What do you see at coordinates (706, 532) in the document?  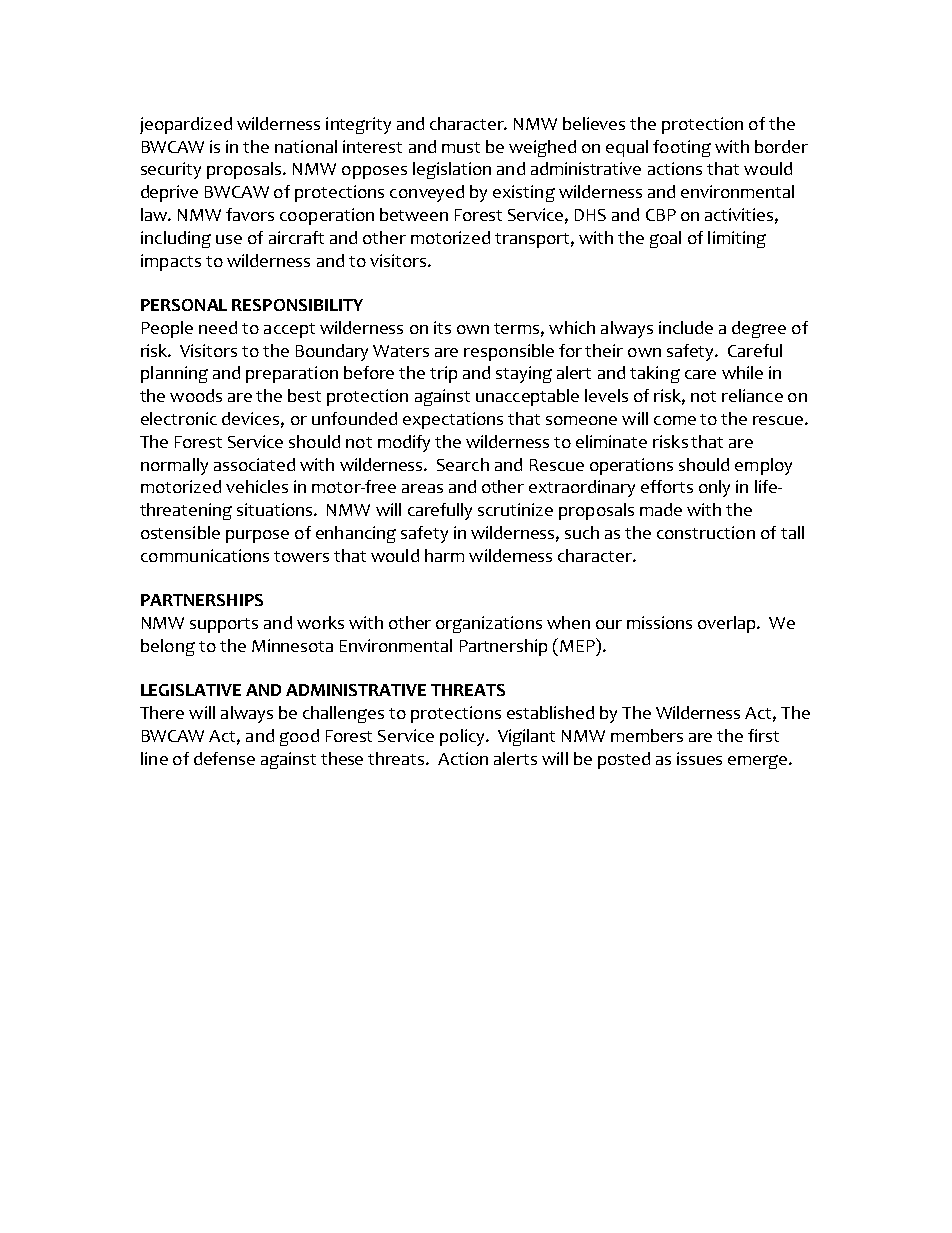 I see `construction` at bounding box center [706, 532].
